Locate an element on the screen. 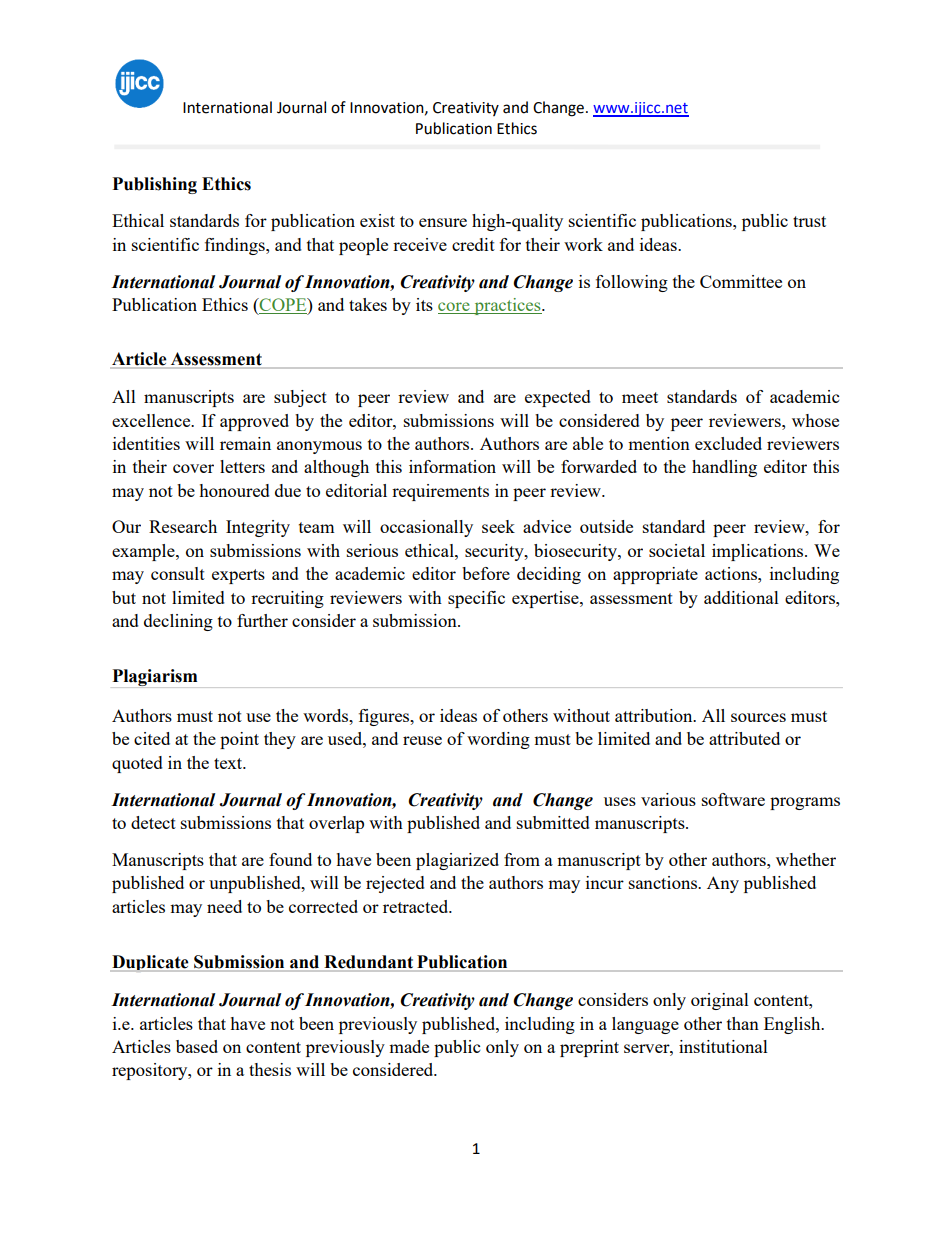 The height and width of the screenshot is (1233, 952). trust is located at coordinates (809, 221).
